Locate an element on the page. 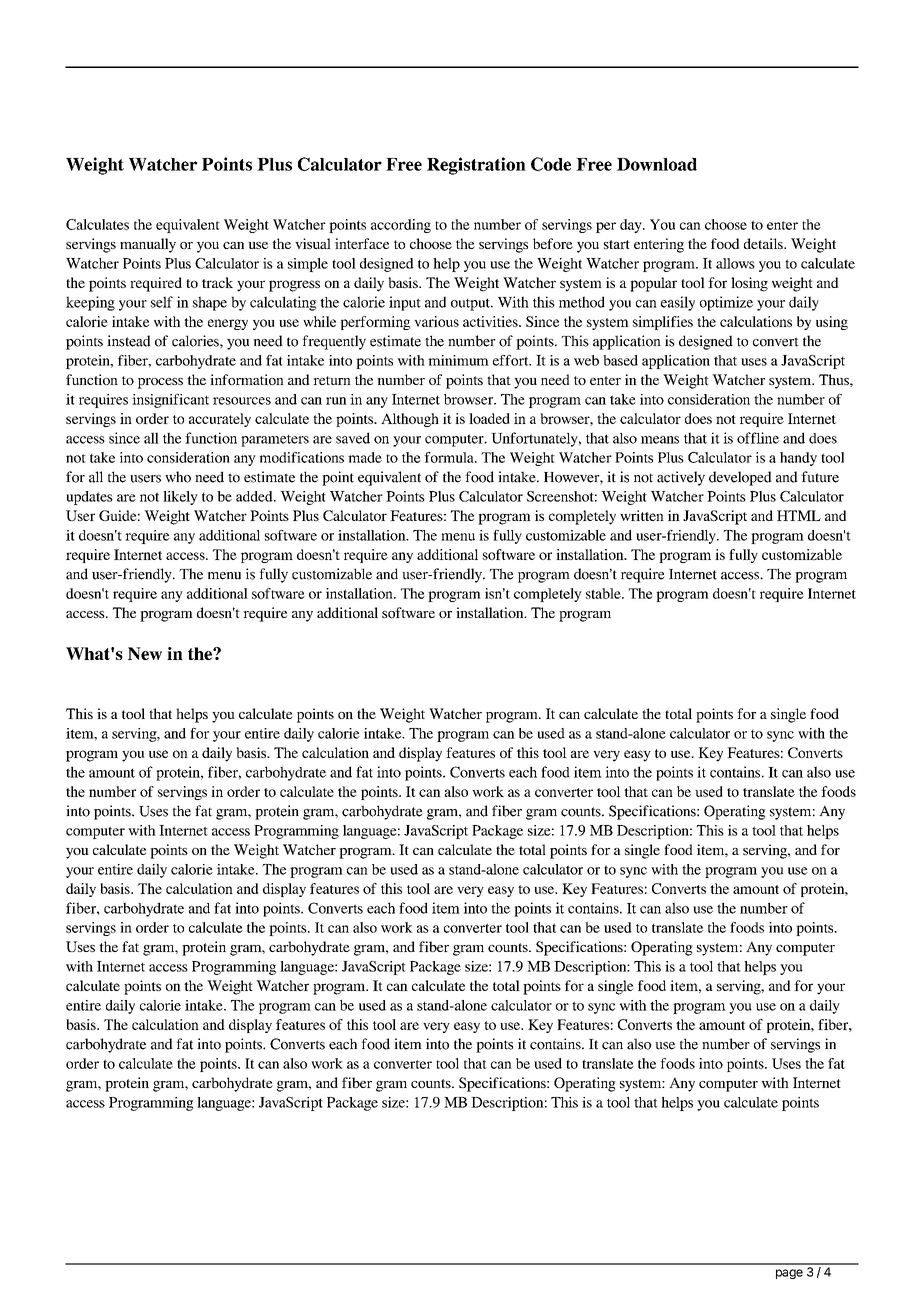 This image has width=924, height=1308. Registration is located at coordinates (476, 166).
